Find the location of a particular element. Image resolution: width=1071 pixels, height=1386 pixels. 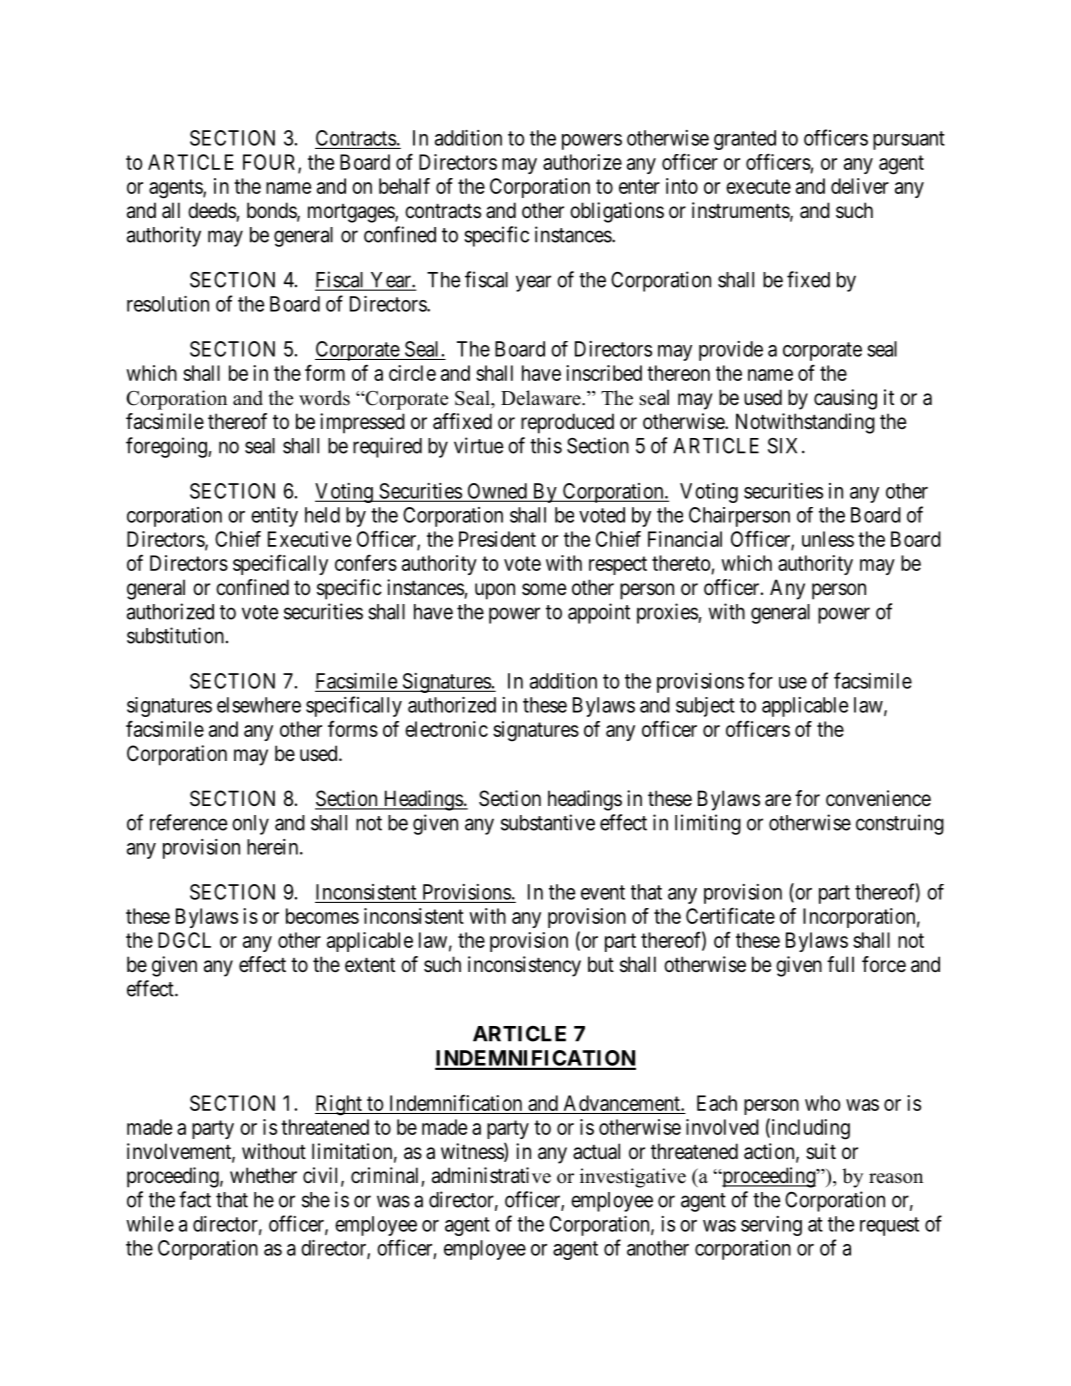

inconsistency is located at coordinates (524, 966).
